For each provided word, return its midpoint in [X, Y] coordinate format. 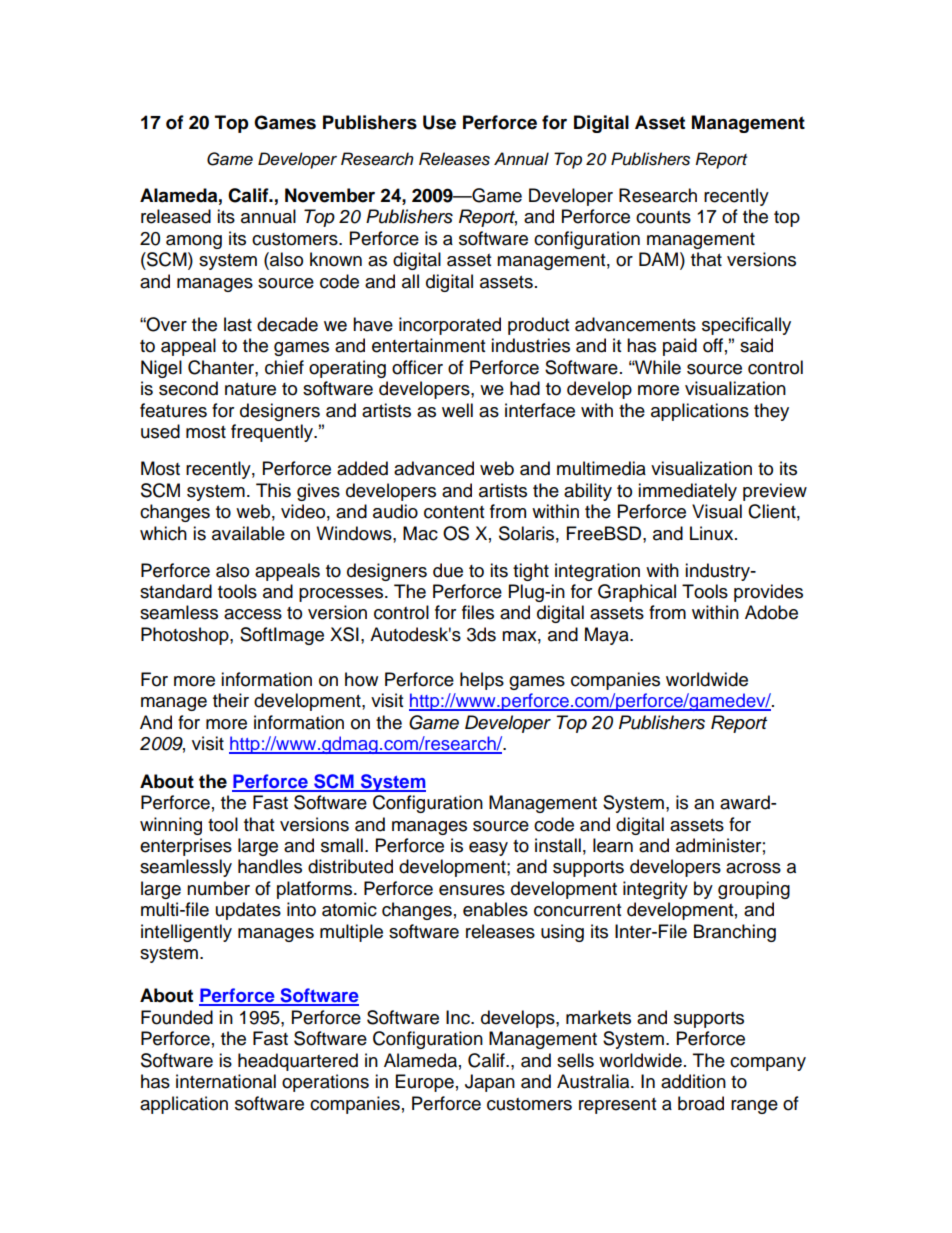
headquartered [298, 1062]
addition [693, 1081]
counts [663, 217]
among [194, 242]
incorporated [450, 326]
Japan [490, 1083]
